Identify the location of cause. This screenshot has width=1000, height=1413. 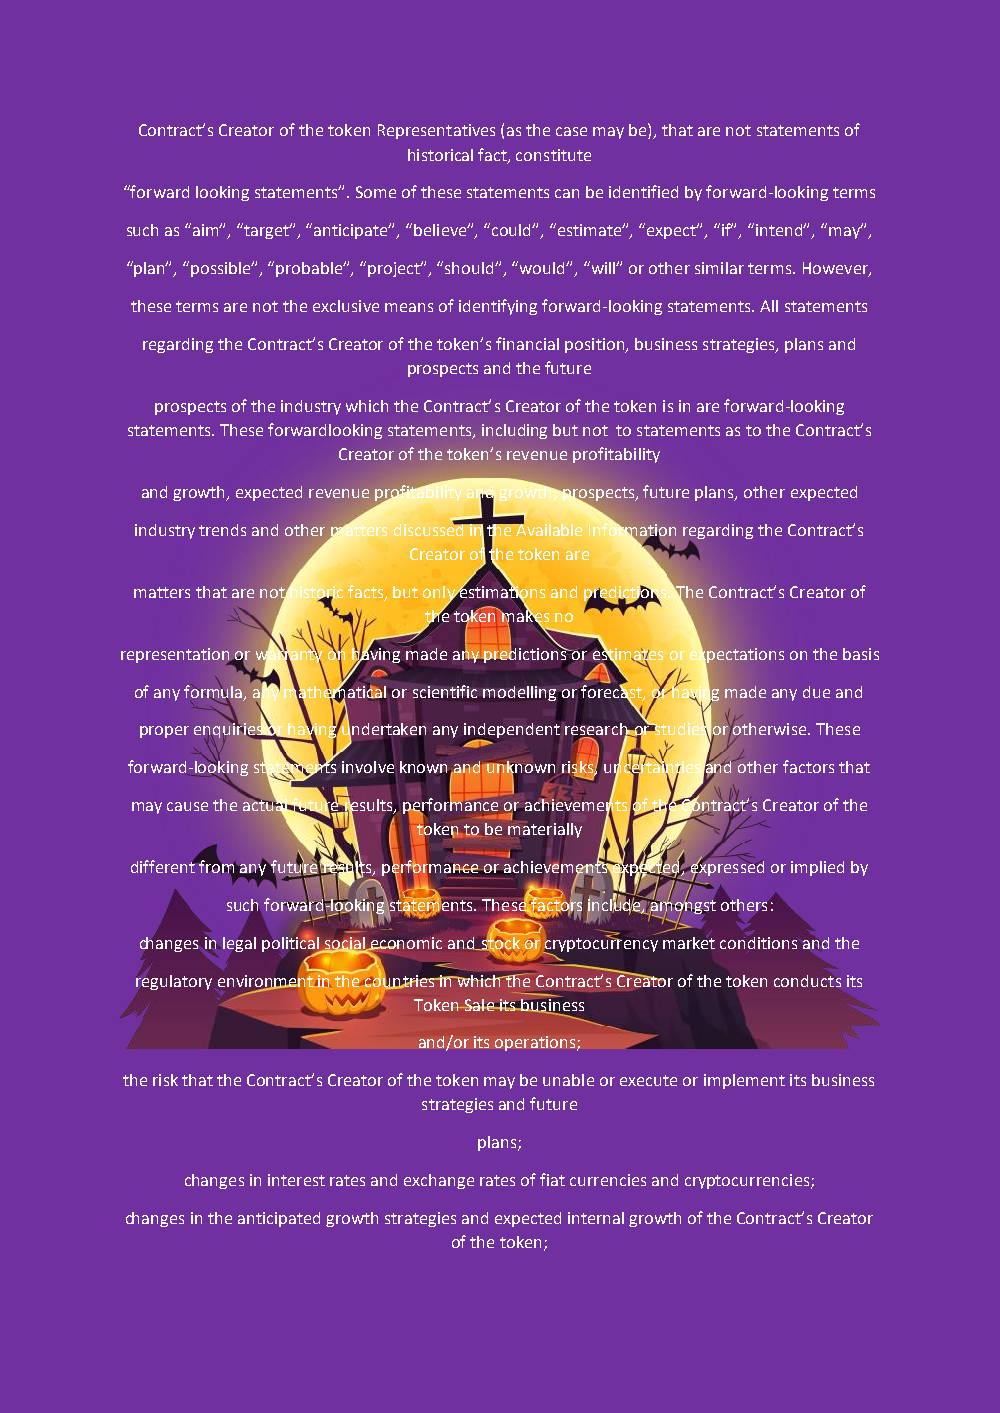
(187, 806).
